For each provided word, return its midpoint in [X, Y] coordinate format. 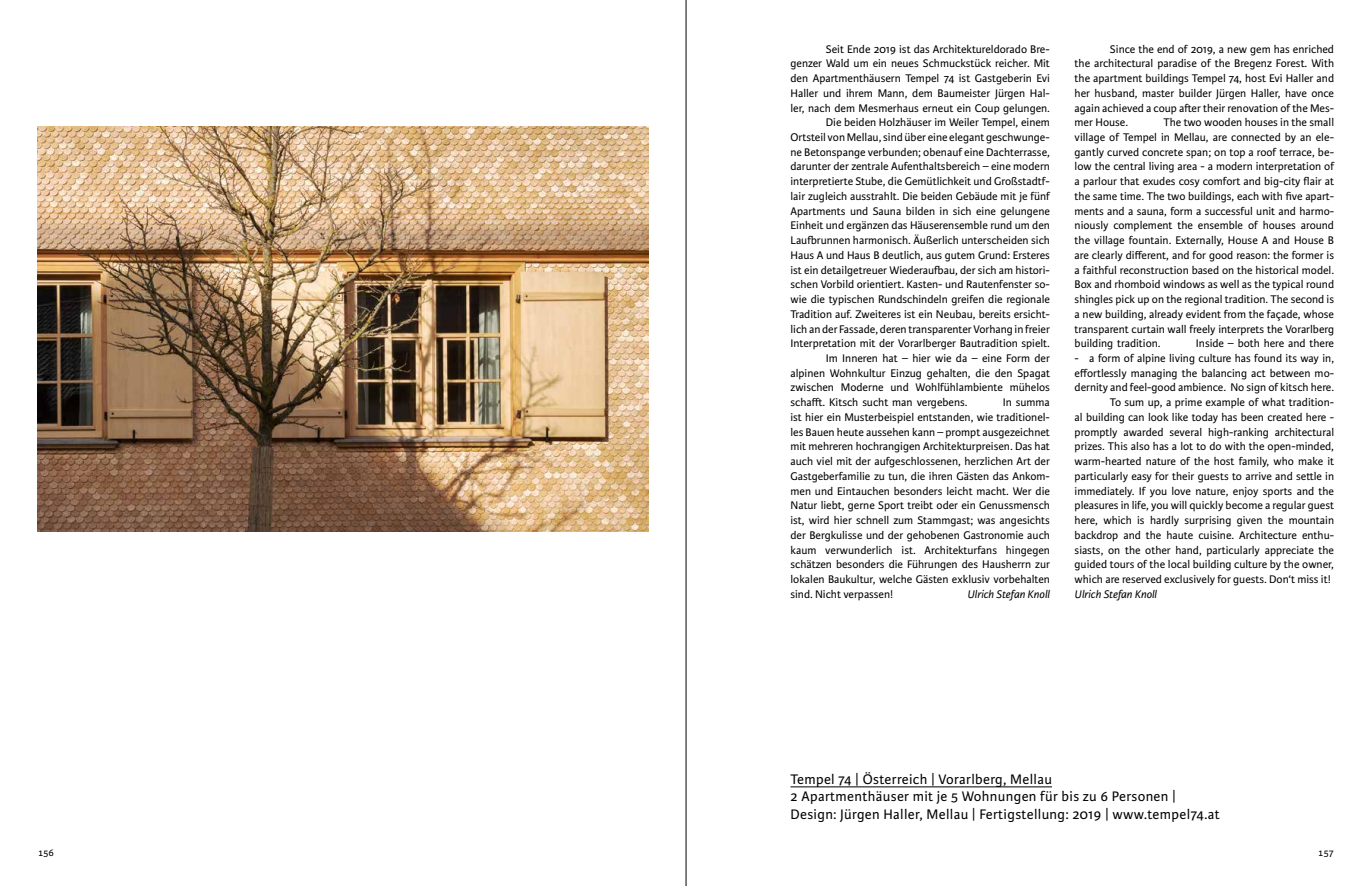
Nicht [828, 594]
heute [850, 432]
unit [1265, 211]
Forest [1291, 63]
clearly [1107, 256]
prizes [1089, 447]
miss [1308, 579]
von [836, 138]
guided [1090, 565]
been [1252, 417]
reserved [1141, 579]
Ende [859, 49]
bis [1070, 796]
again [1087, 109]
